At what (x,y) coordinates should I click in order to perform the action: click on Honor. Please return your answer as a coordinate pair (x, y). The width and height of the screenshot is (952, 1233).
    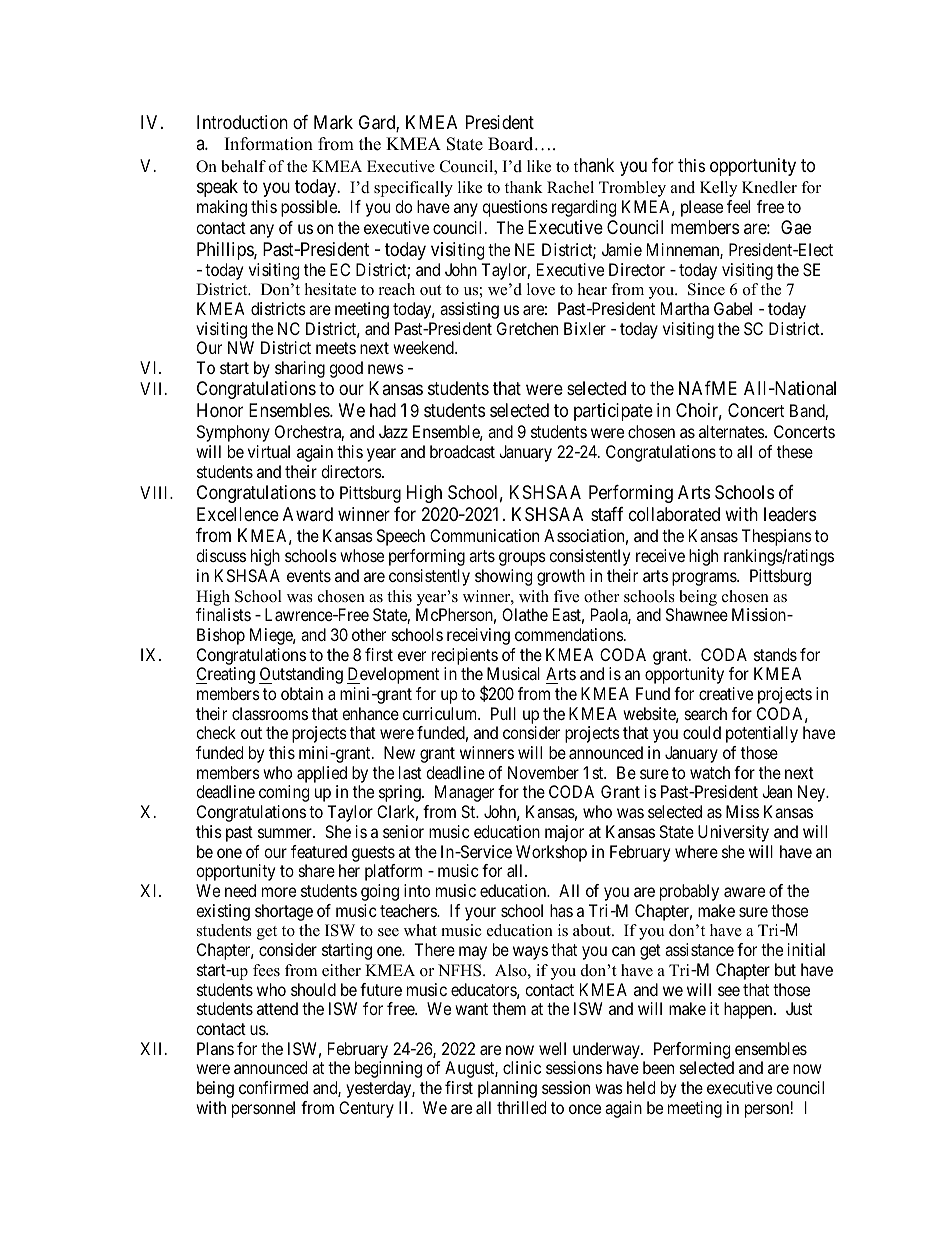
    Looking at the image, I should click on (220, 410).
